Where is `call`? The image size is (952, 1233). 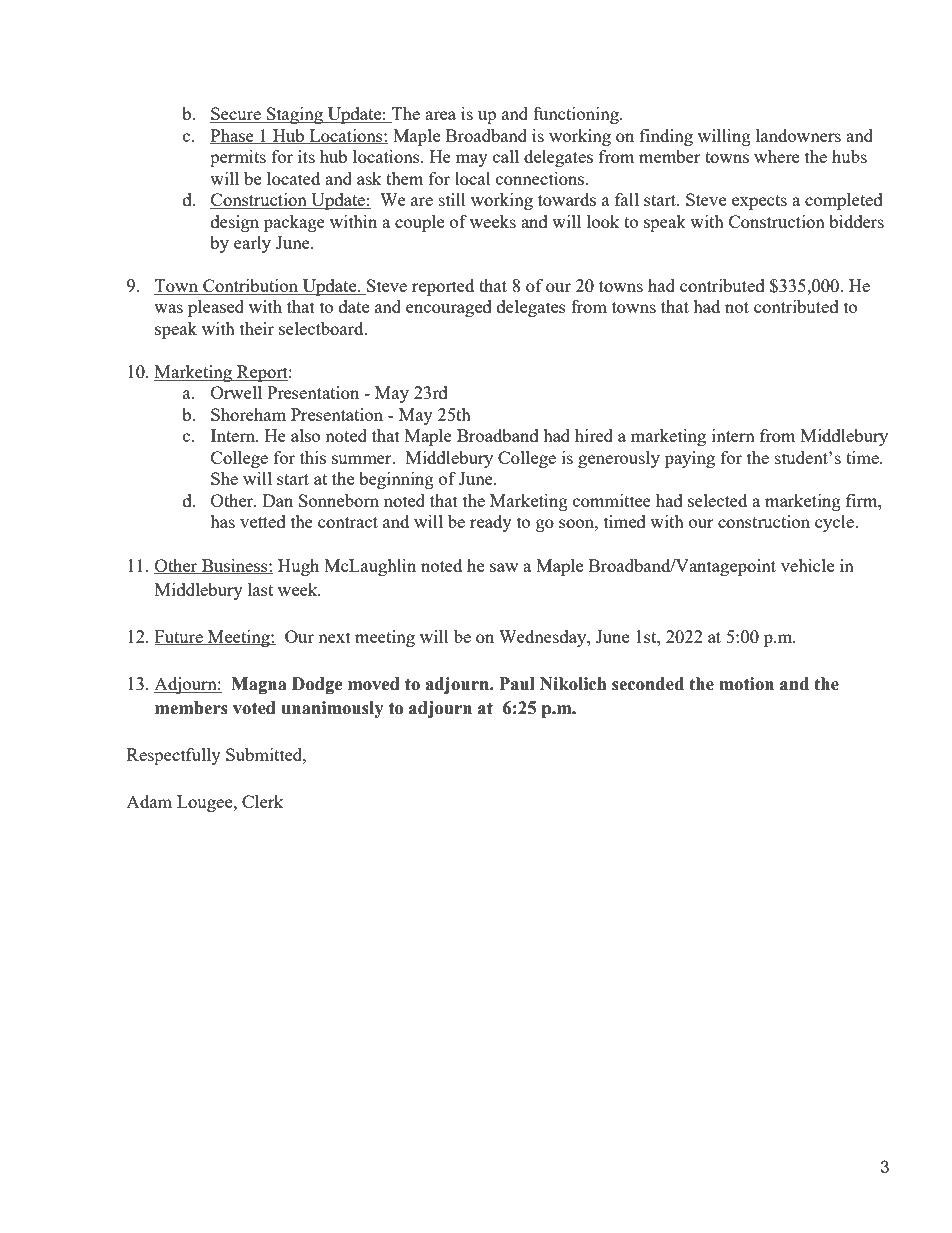
call is located at coordinates (506, 156).
